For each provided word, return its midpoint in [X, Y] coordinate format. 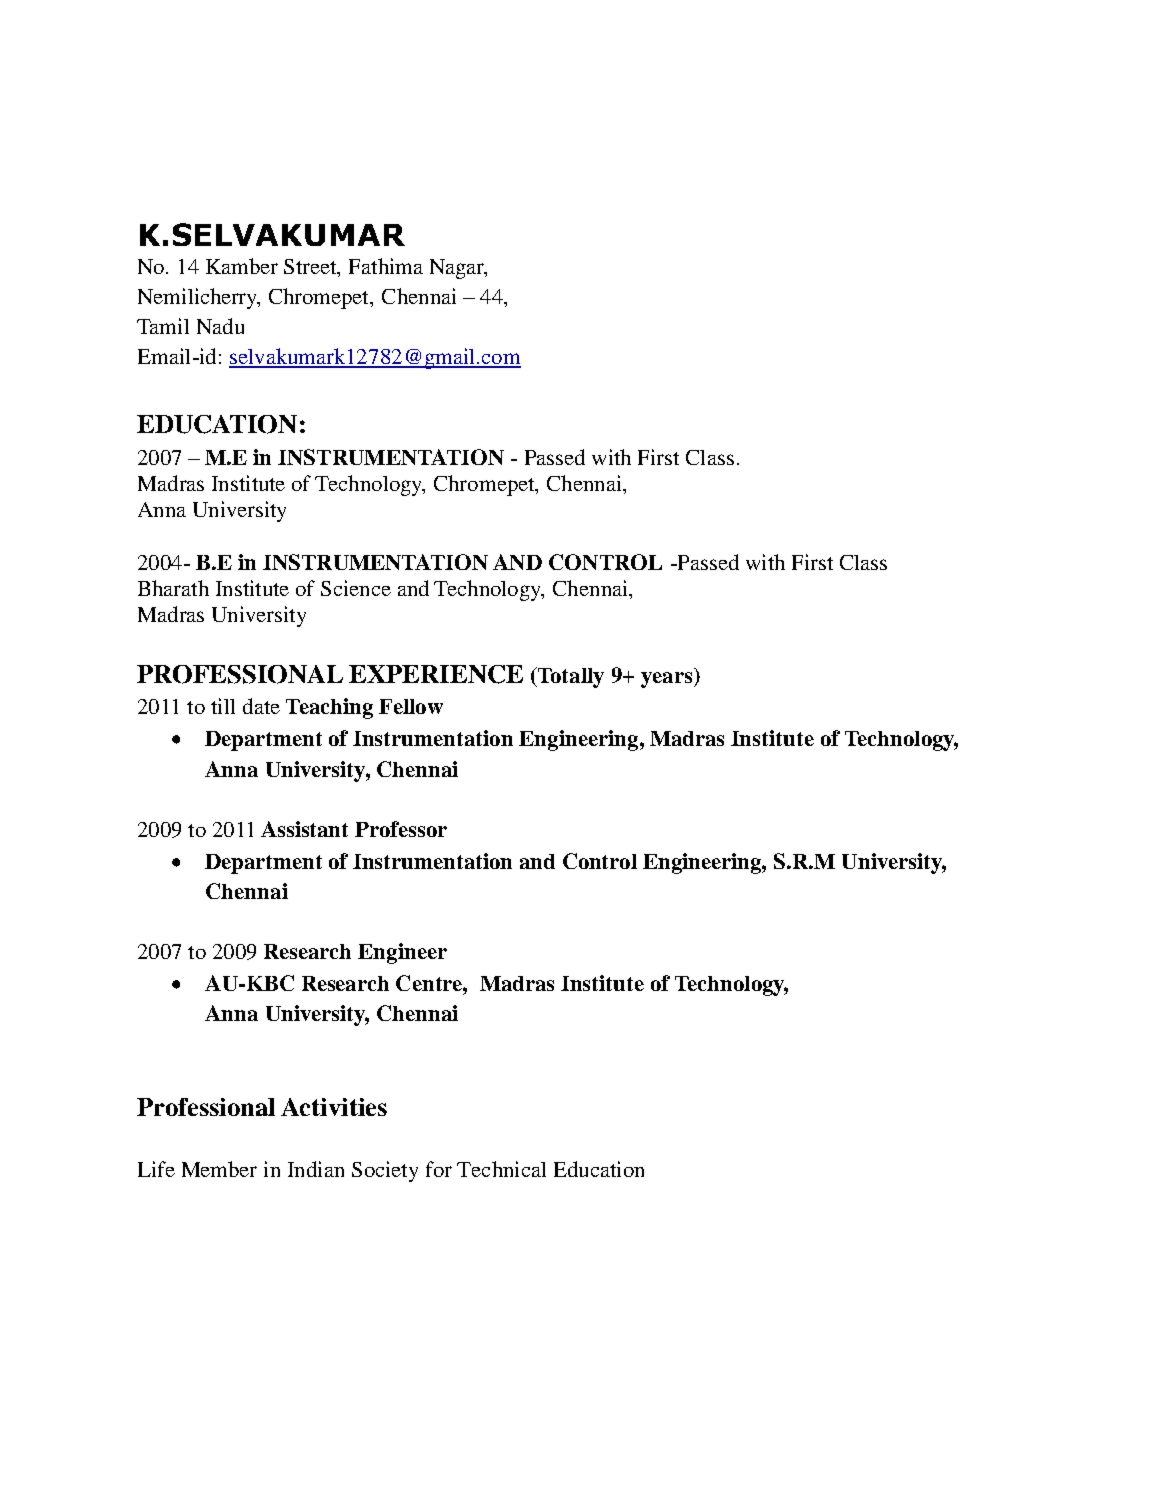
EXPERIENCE [436, 674]
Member [219, 1169]
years [666, 680]
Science [356, 588]
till [223, 706]
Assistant [304, 829]
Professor [401, 829]
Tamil [163, 326]
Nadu [220, 326]
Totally [569, 677]
